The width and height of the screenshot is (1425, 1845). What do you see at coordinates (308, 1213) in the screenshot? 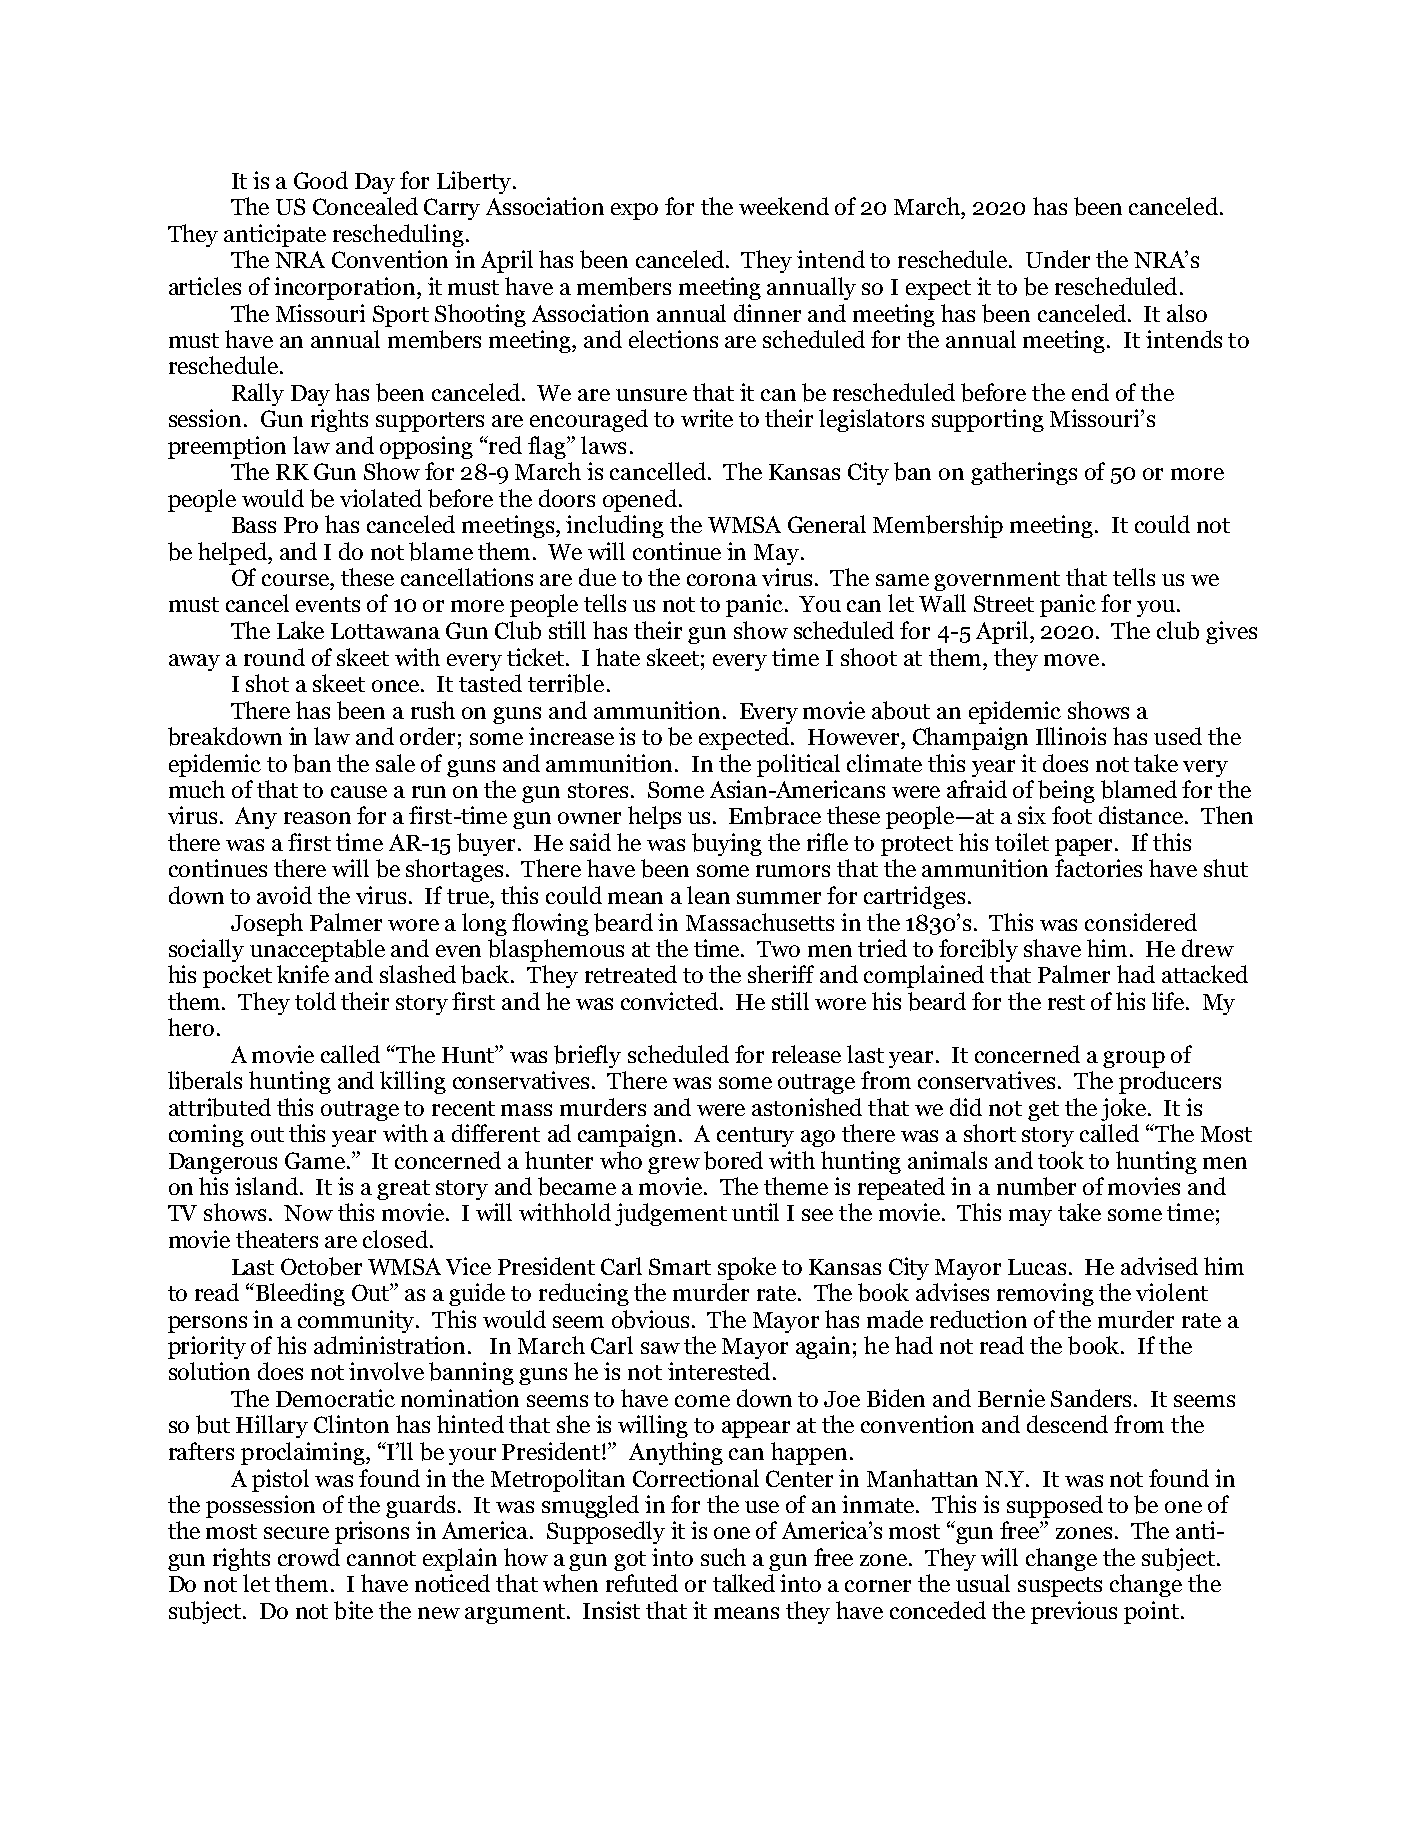
I see `Now` at bounding box center [308, 1213].
